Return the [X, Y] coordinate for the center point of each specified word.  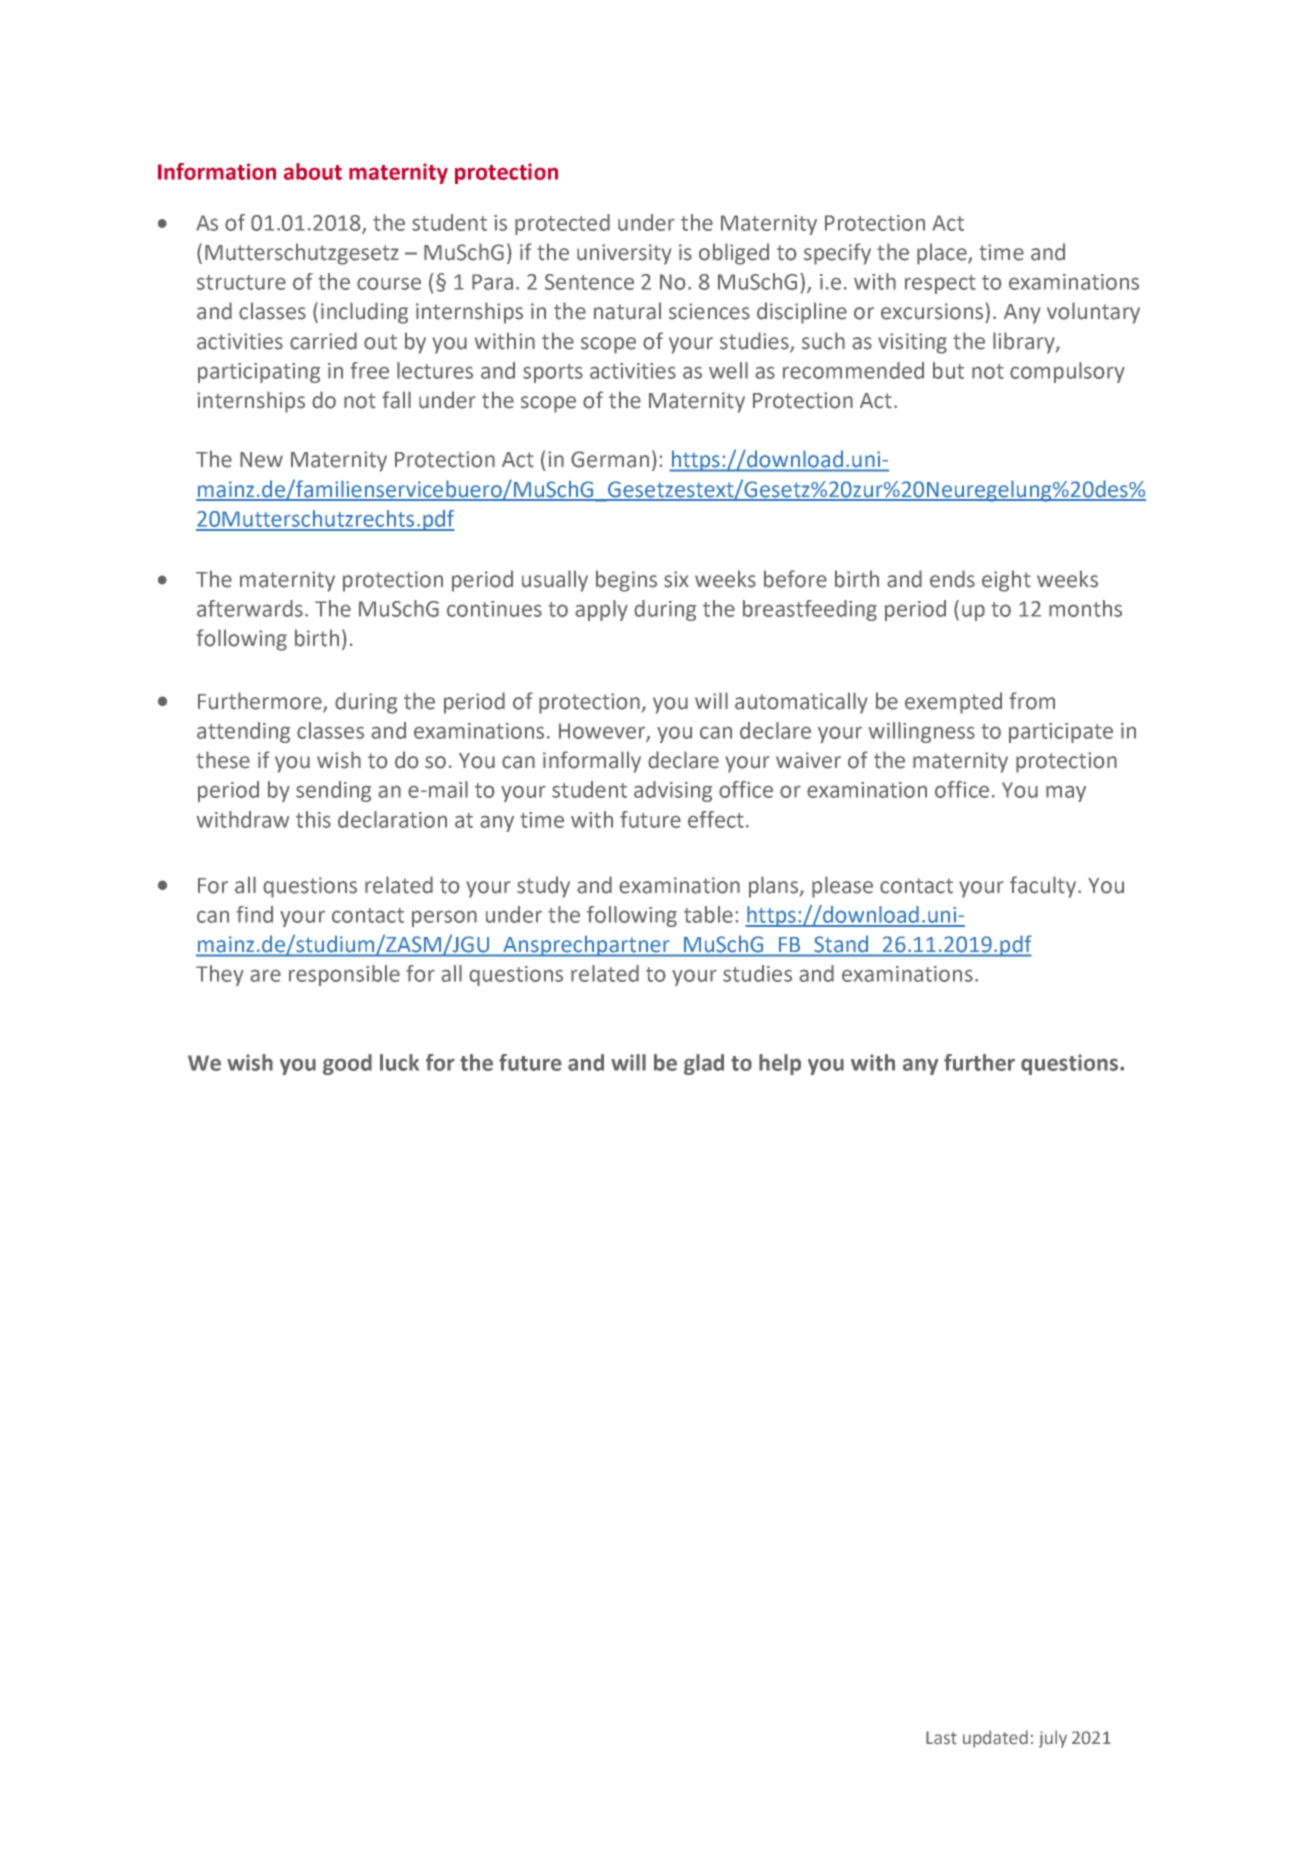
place [943, 254]
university [624, 254]
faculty [1043, 887]
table [708, 914]
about [313, 171]
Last [941, 1738]
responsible [344, 975]
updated [995, 1739]
